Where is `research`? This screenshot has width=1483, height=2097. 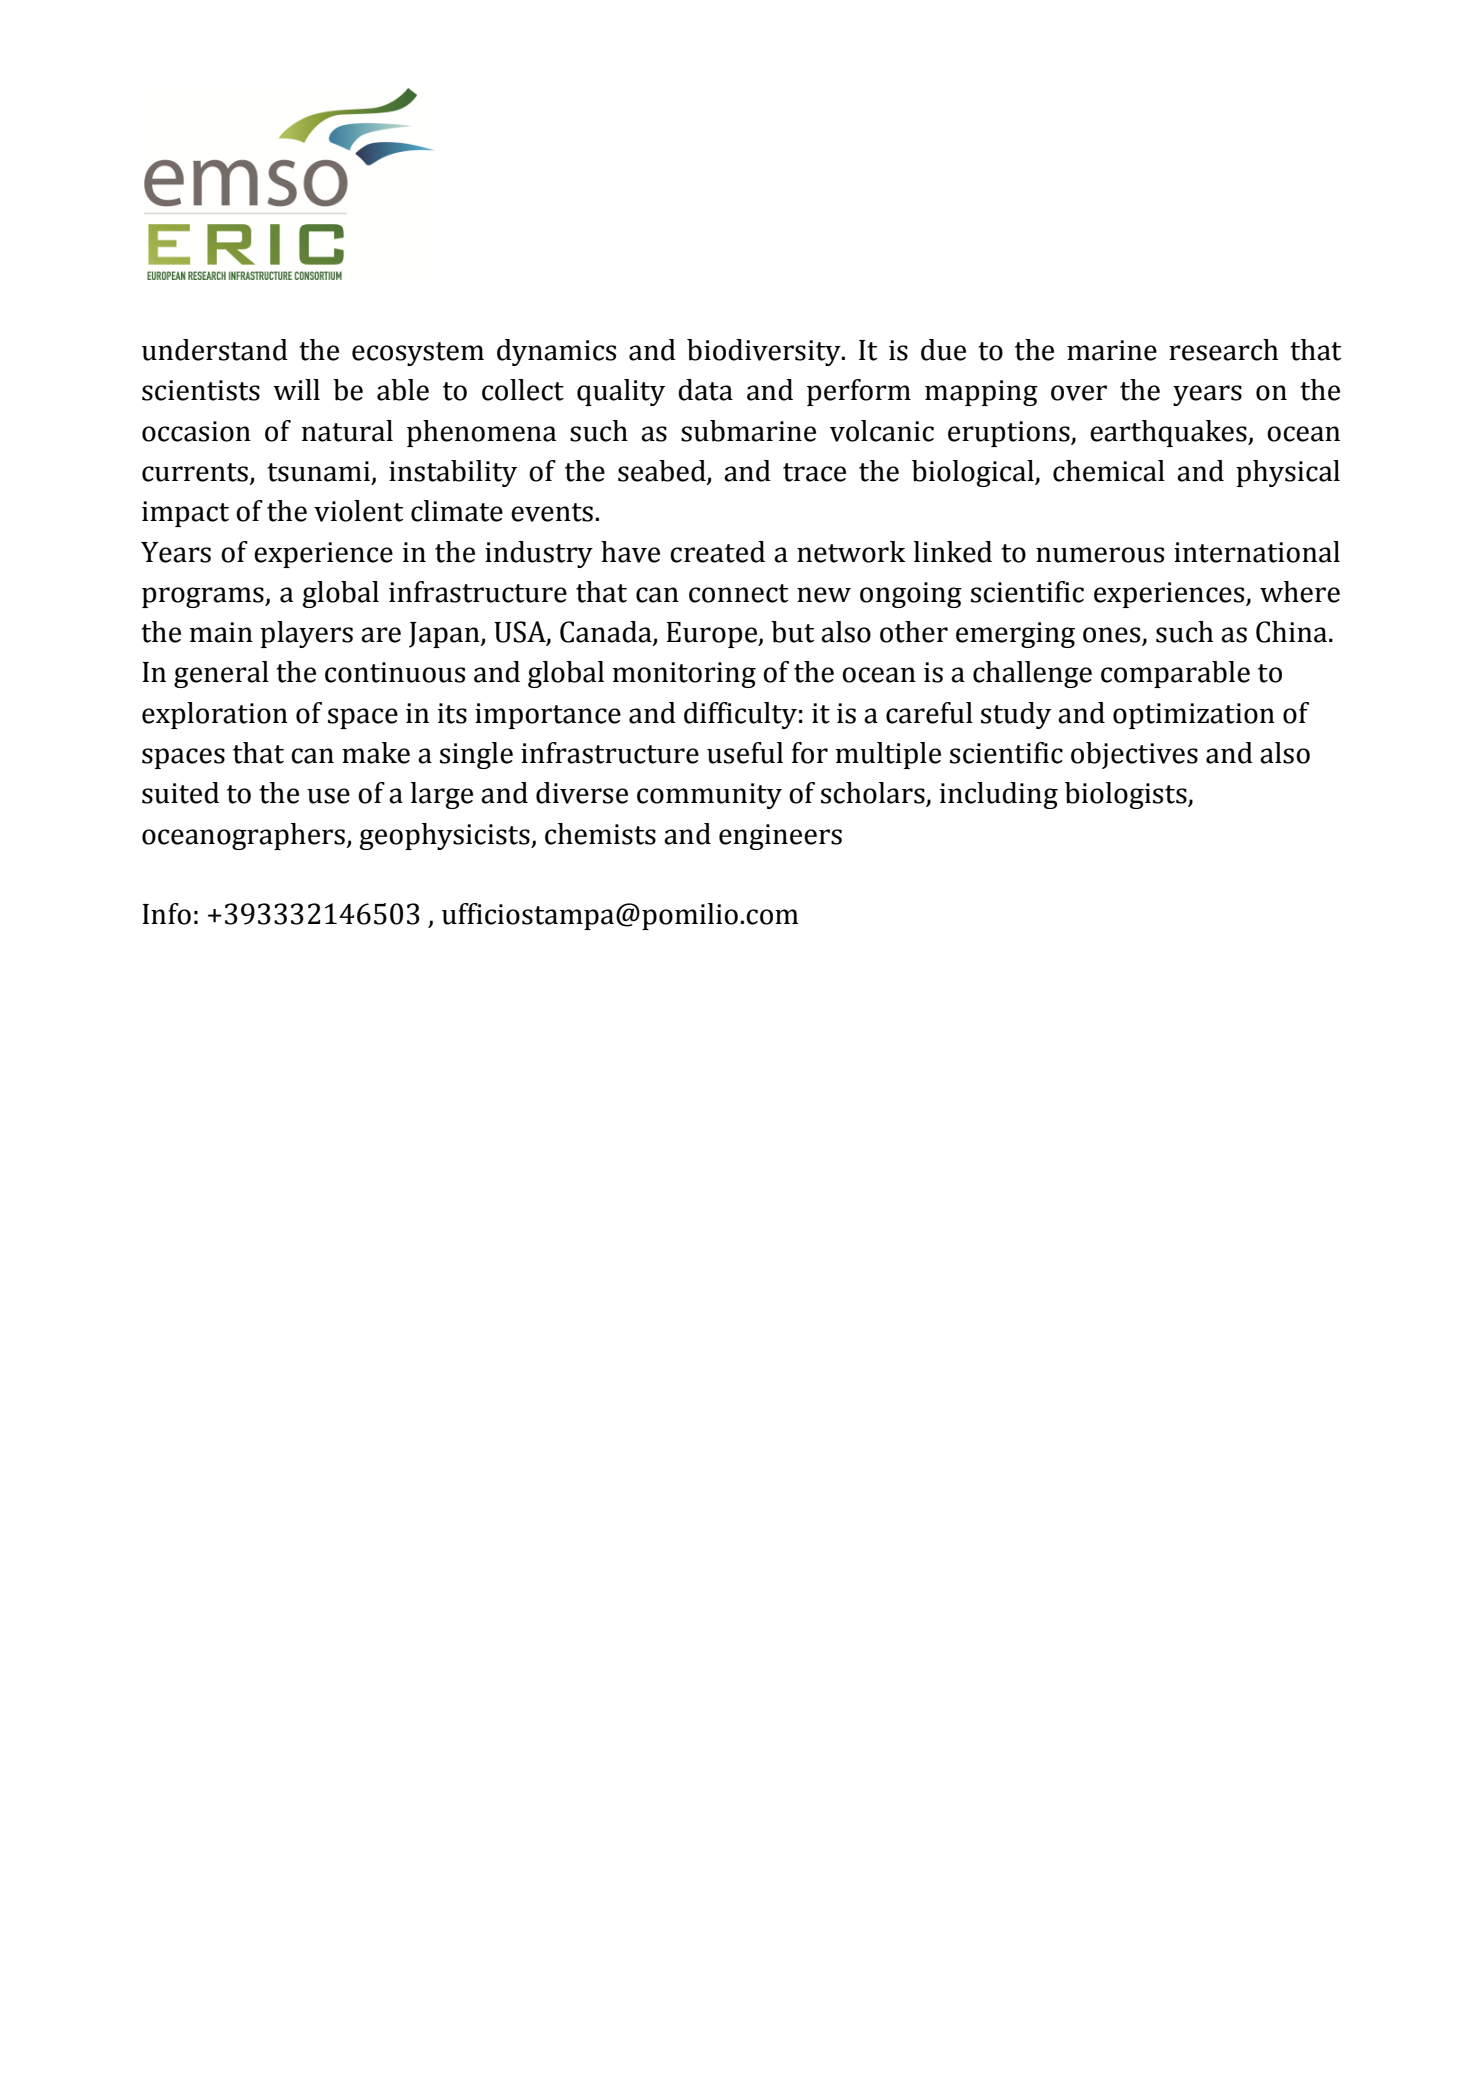 research is located at coordinates (1223, 350).
